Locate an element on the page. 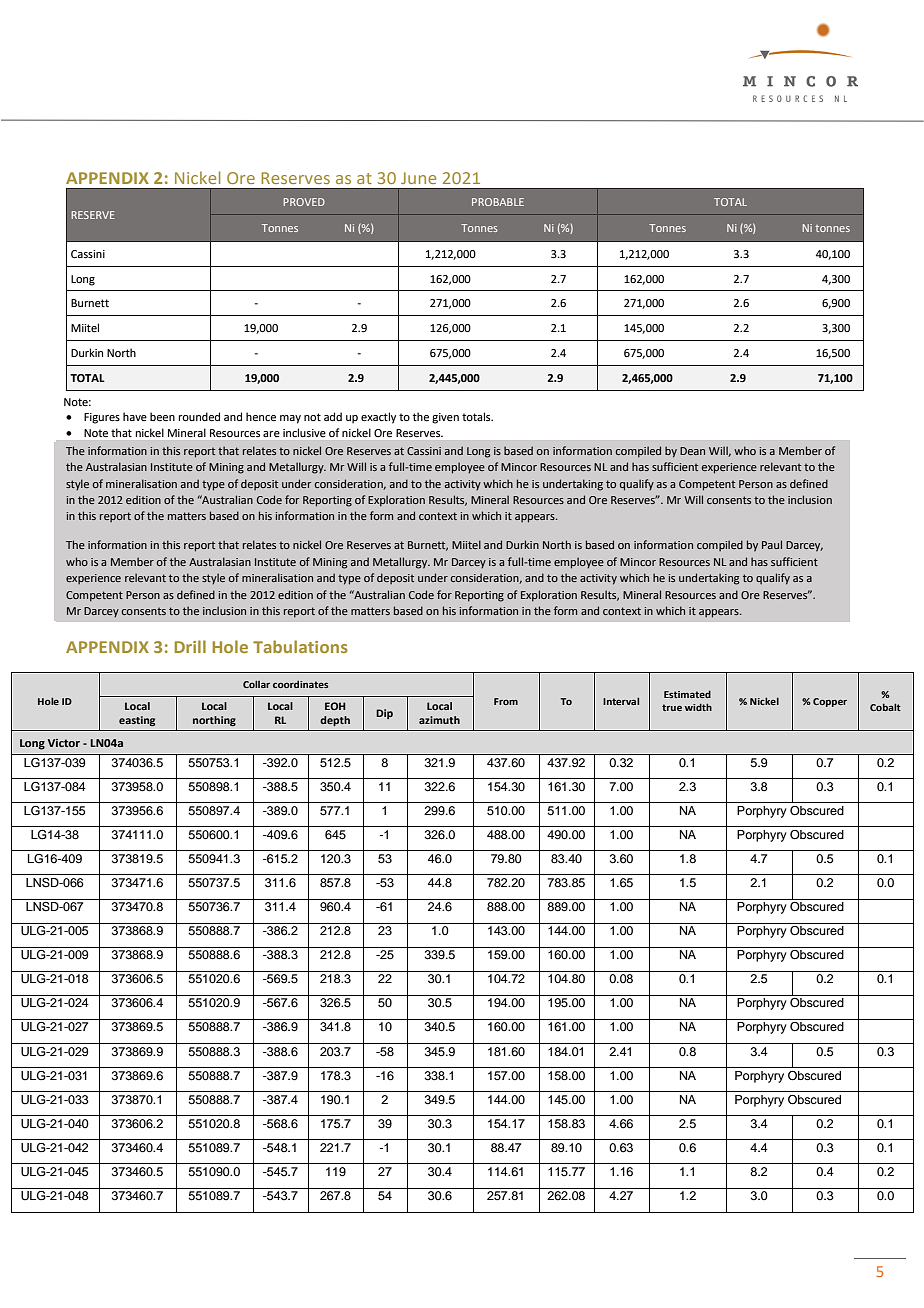  been is located at coordinates (162, 416).
